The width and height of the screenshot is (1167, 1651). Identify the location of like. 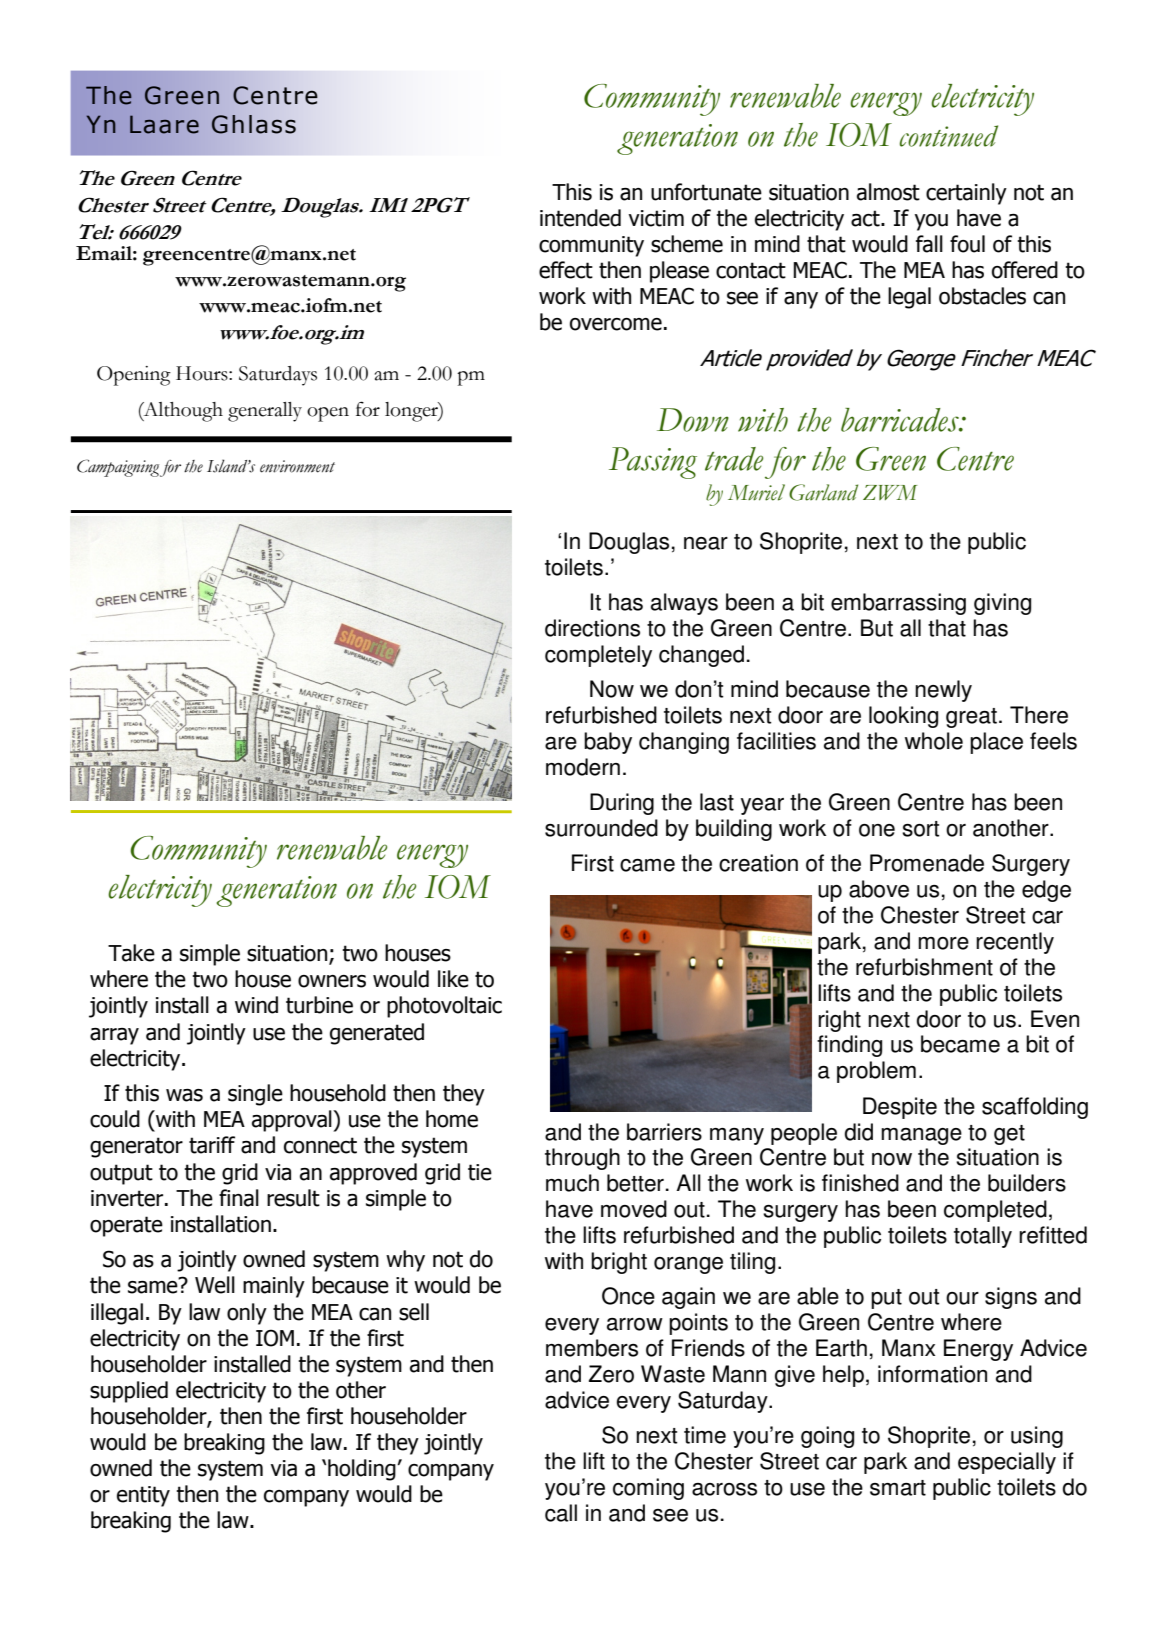
(453, 979).
